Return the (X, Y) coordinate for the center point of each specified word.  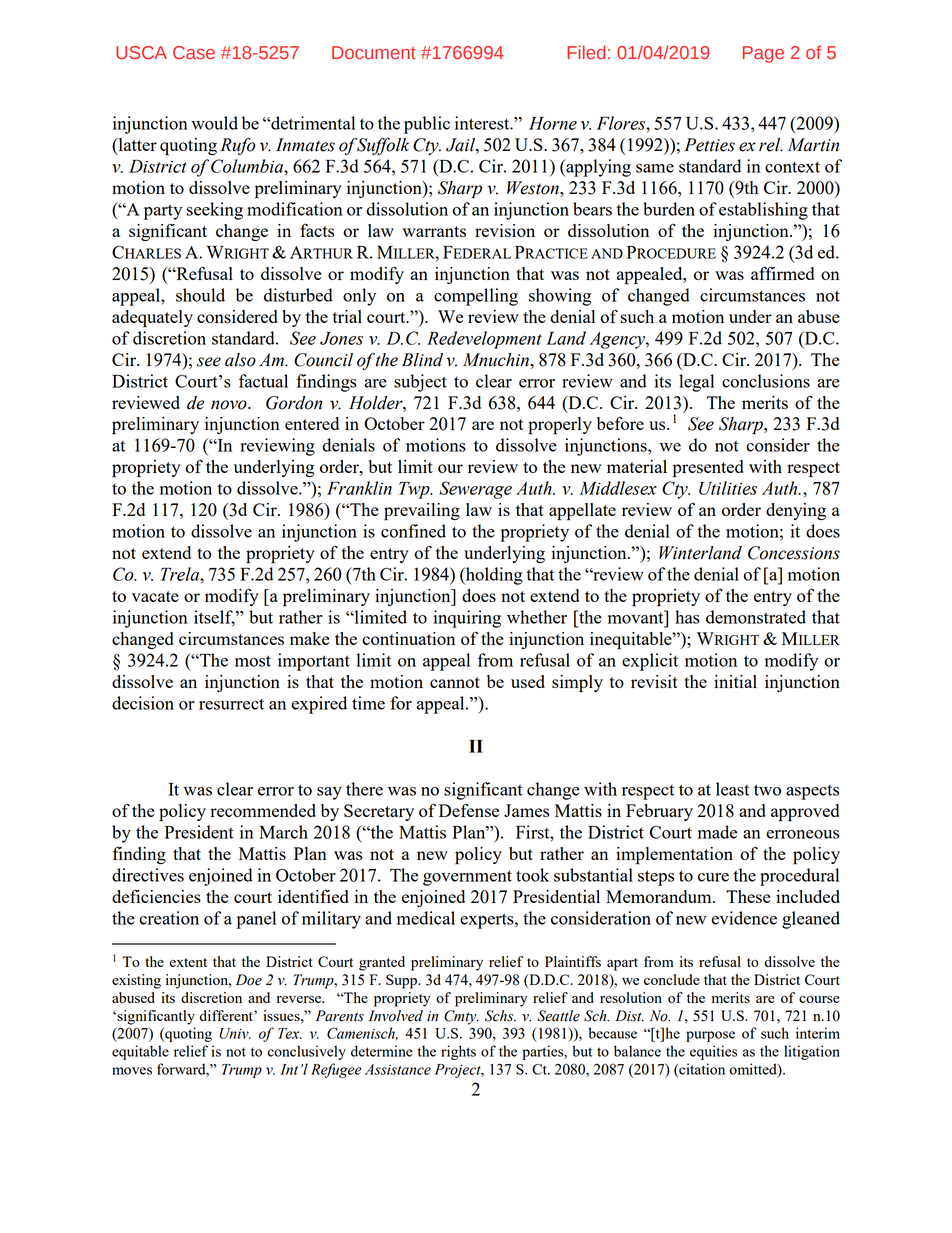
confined (413, 531)
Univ (235, 1033)
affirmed (782, 273)
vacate (155, 596)
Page (763, 54)
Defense (469, 810)
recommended (263, 810)
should (200, 295)
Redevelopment (484, 340)
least (732, 789)
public (427, 125)
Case (194, 53)
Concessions (794, 553)
